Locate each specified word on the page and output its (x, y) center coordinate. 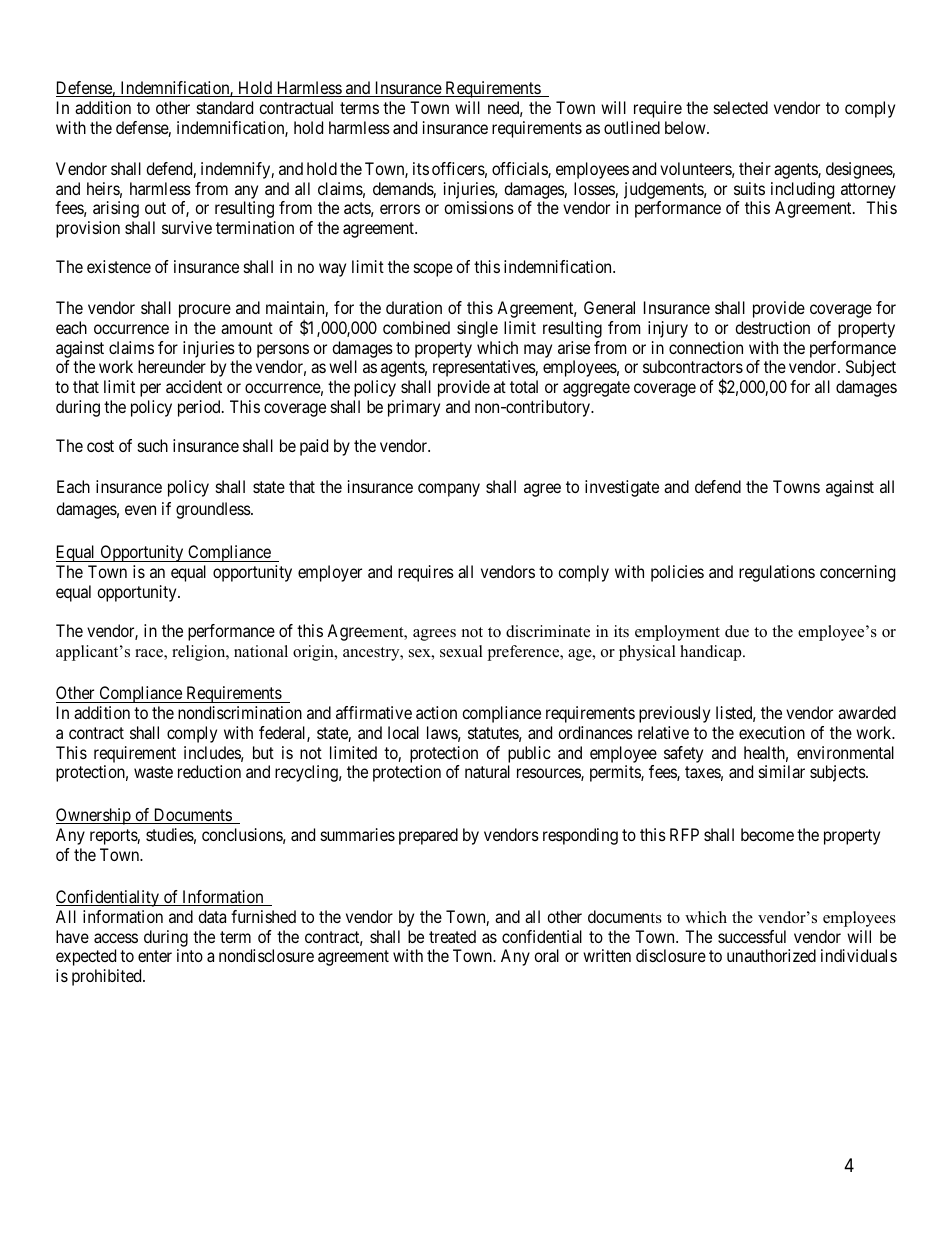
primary (414, 408)
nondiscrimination (240, 712)
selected (741, 107)
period (200, 408)
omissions (479, 207)
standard (225, 107)
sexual (461, 651)
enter (155, 956)
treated (452, 936)
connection (706, 347)
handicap (712, 653)
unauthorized (771, 955)
